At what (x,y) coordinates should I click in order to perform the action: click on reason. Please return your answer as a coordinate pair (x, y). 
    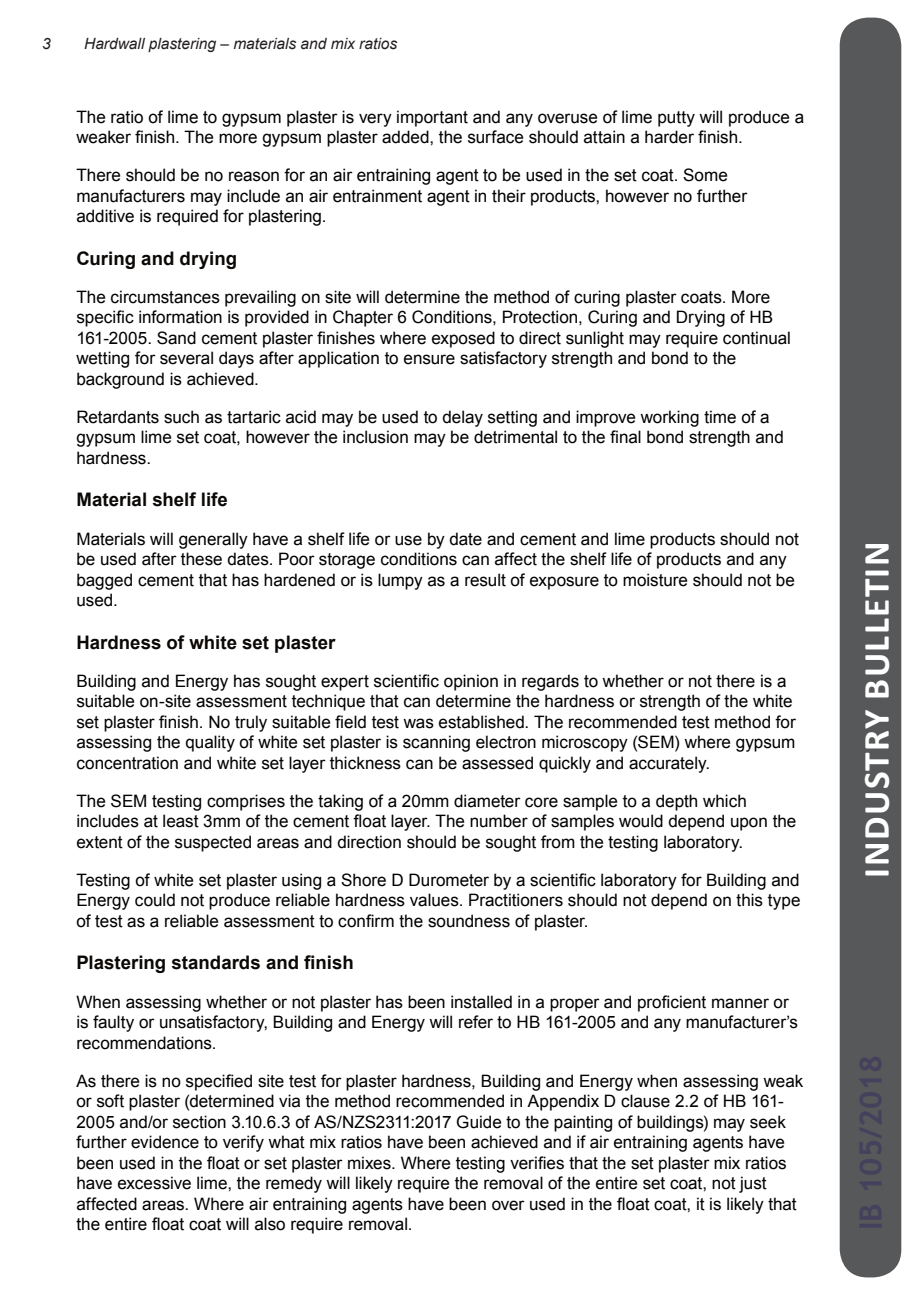
    Looking at the image, I should click on (254, 176).
